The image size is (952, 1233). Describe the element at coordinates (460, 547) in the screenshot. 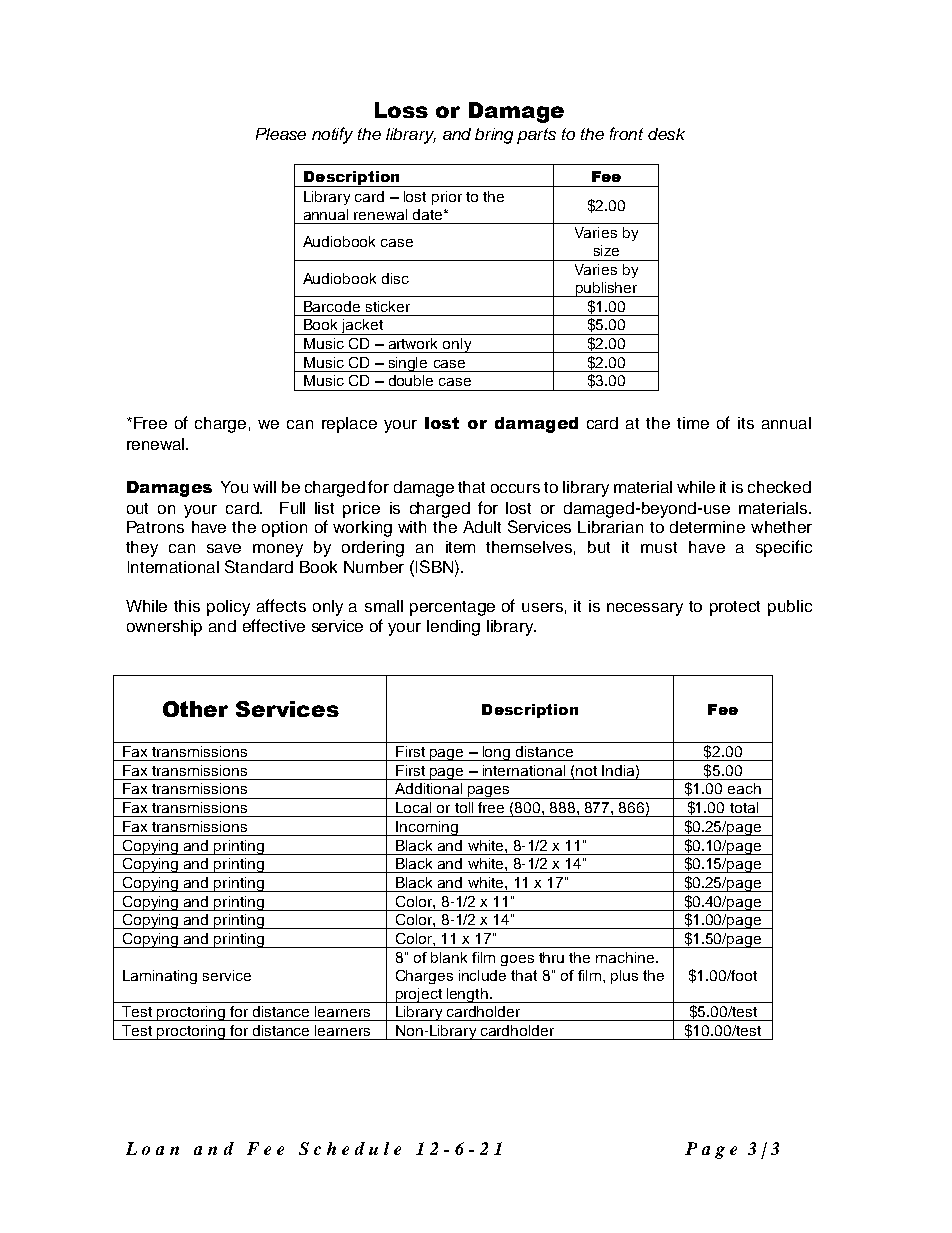

I see `item` at that location.
